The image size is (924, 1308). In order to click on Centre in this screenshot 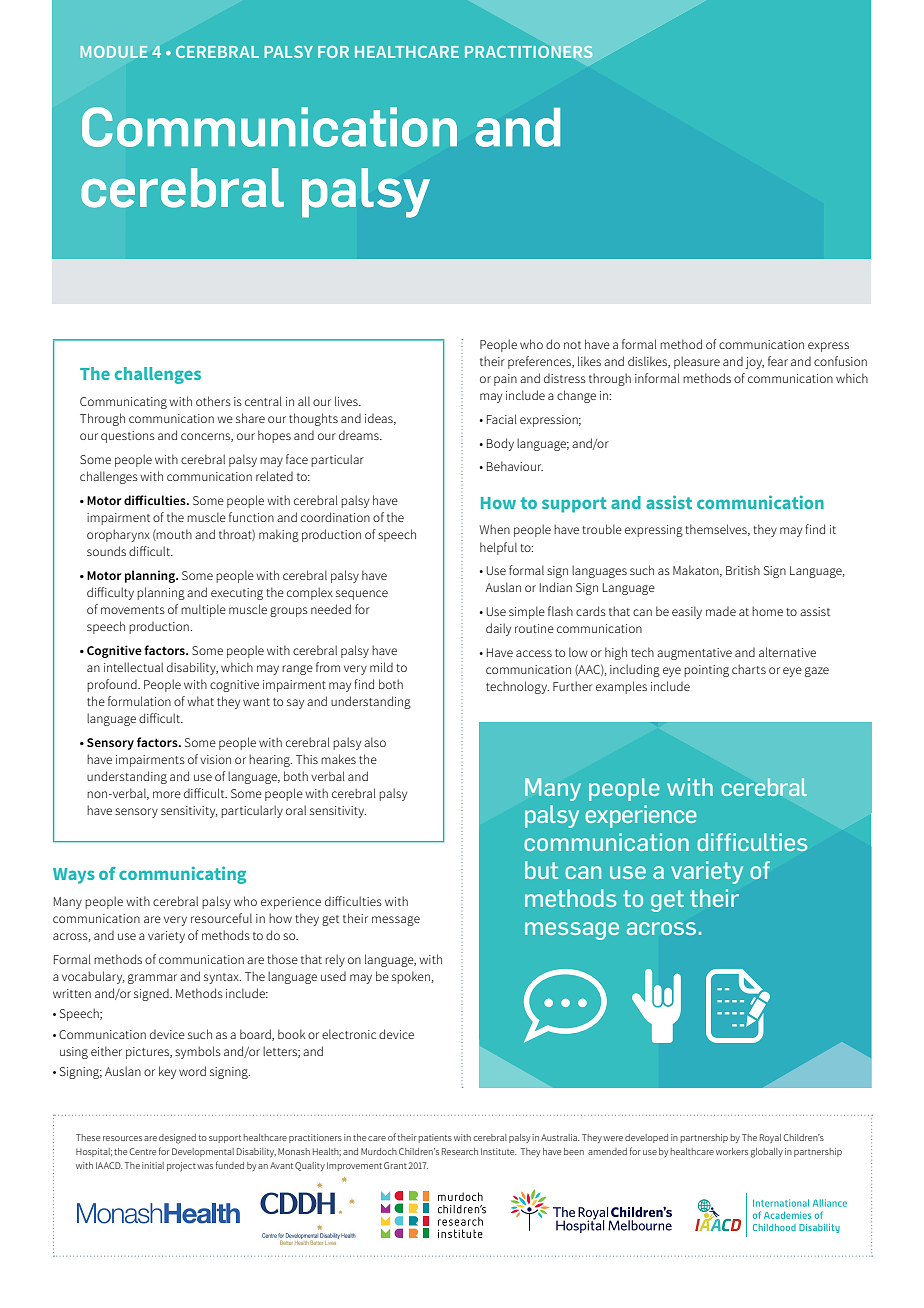, I will do `click(142, 1151)`.
